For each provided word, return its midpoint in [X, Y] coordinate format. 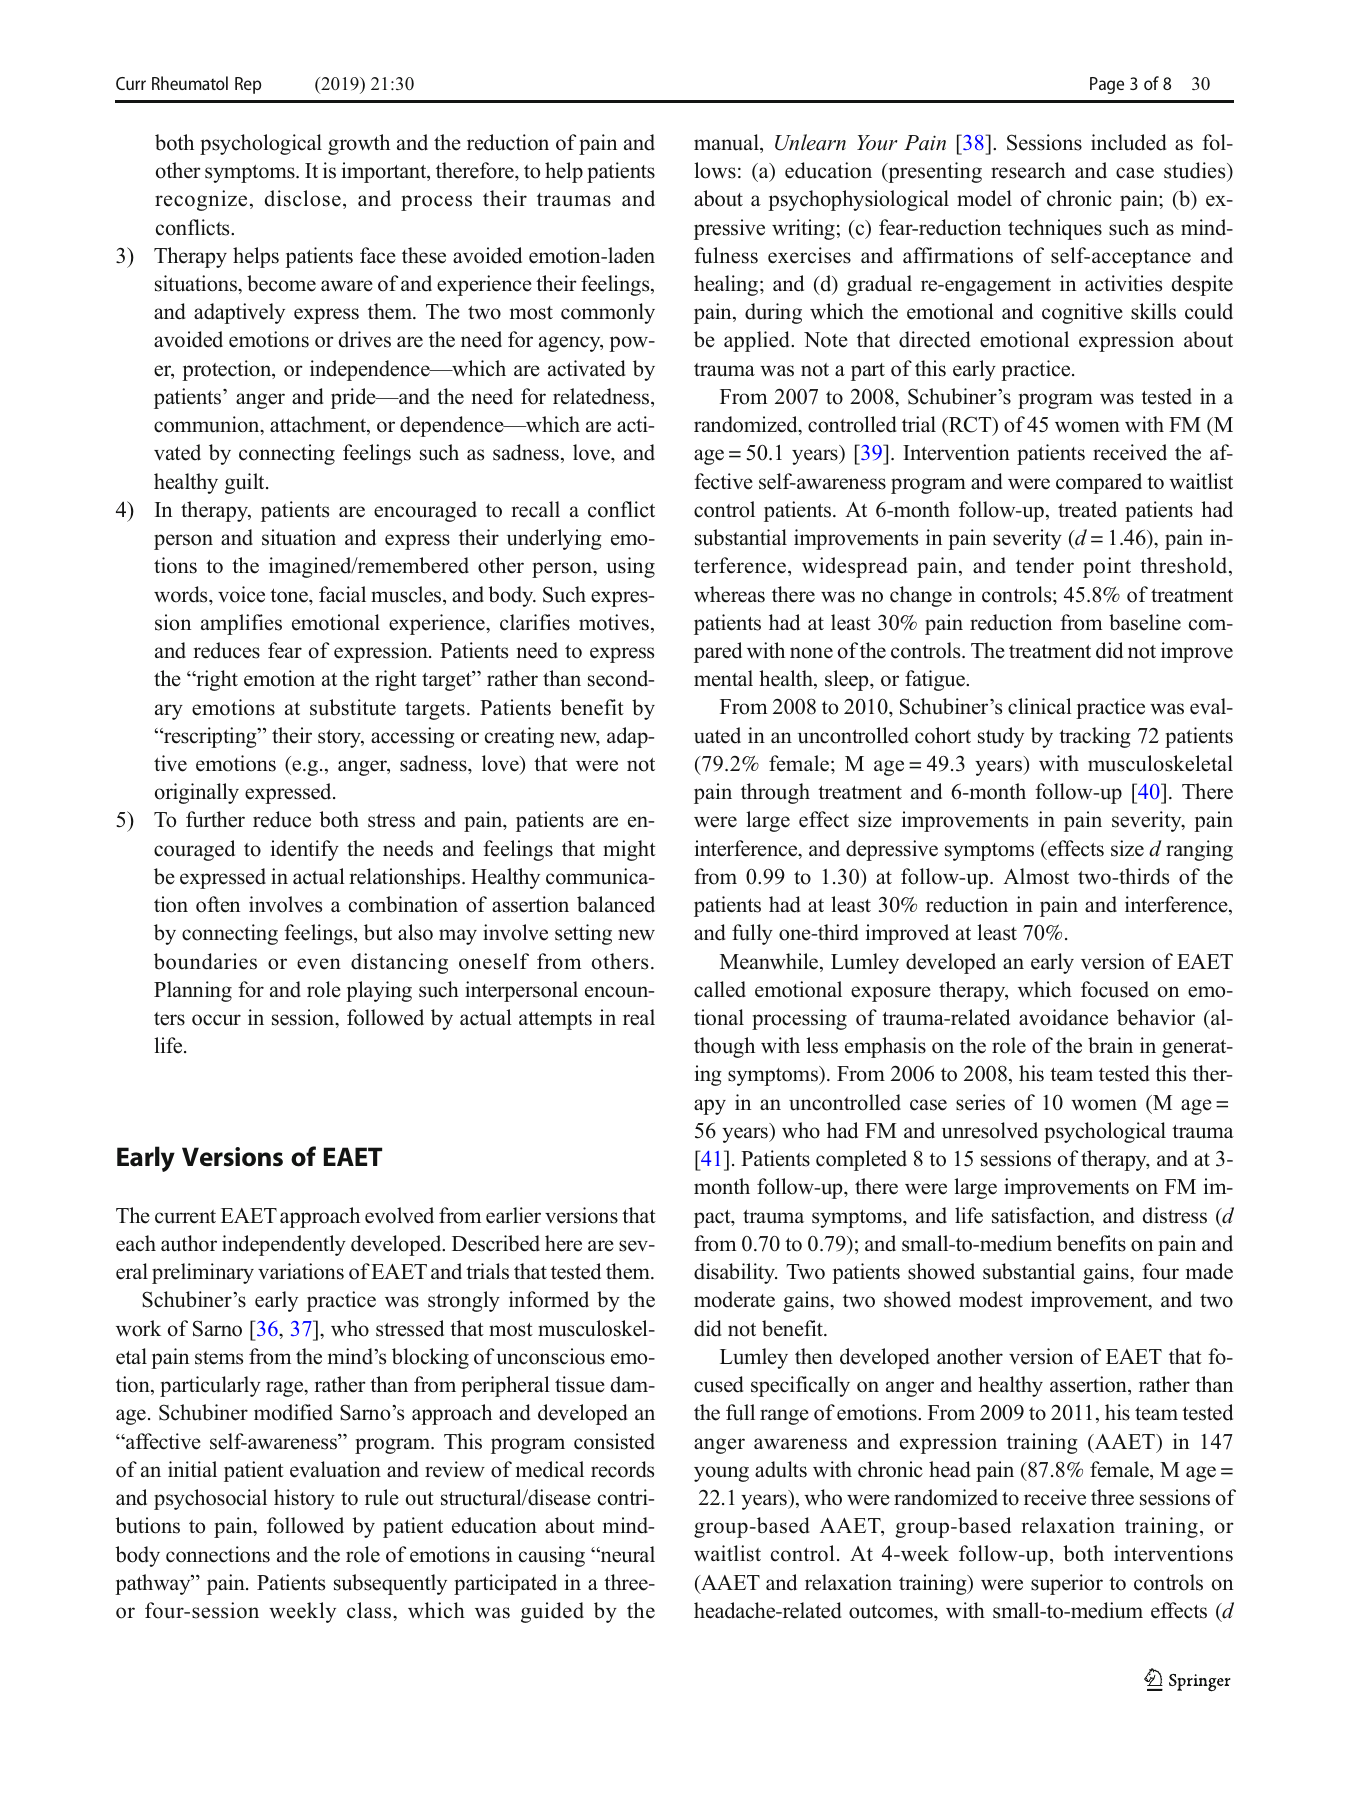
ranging [1199, 850]
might [629, 850]
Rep [248, 85]
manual [727, 143]
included [1128, 142]
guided [552, 1612]
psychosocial [210, 1499]
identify [305, 850]
